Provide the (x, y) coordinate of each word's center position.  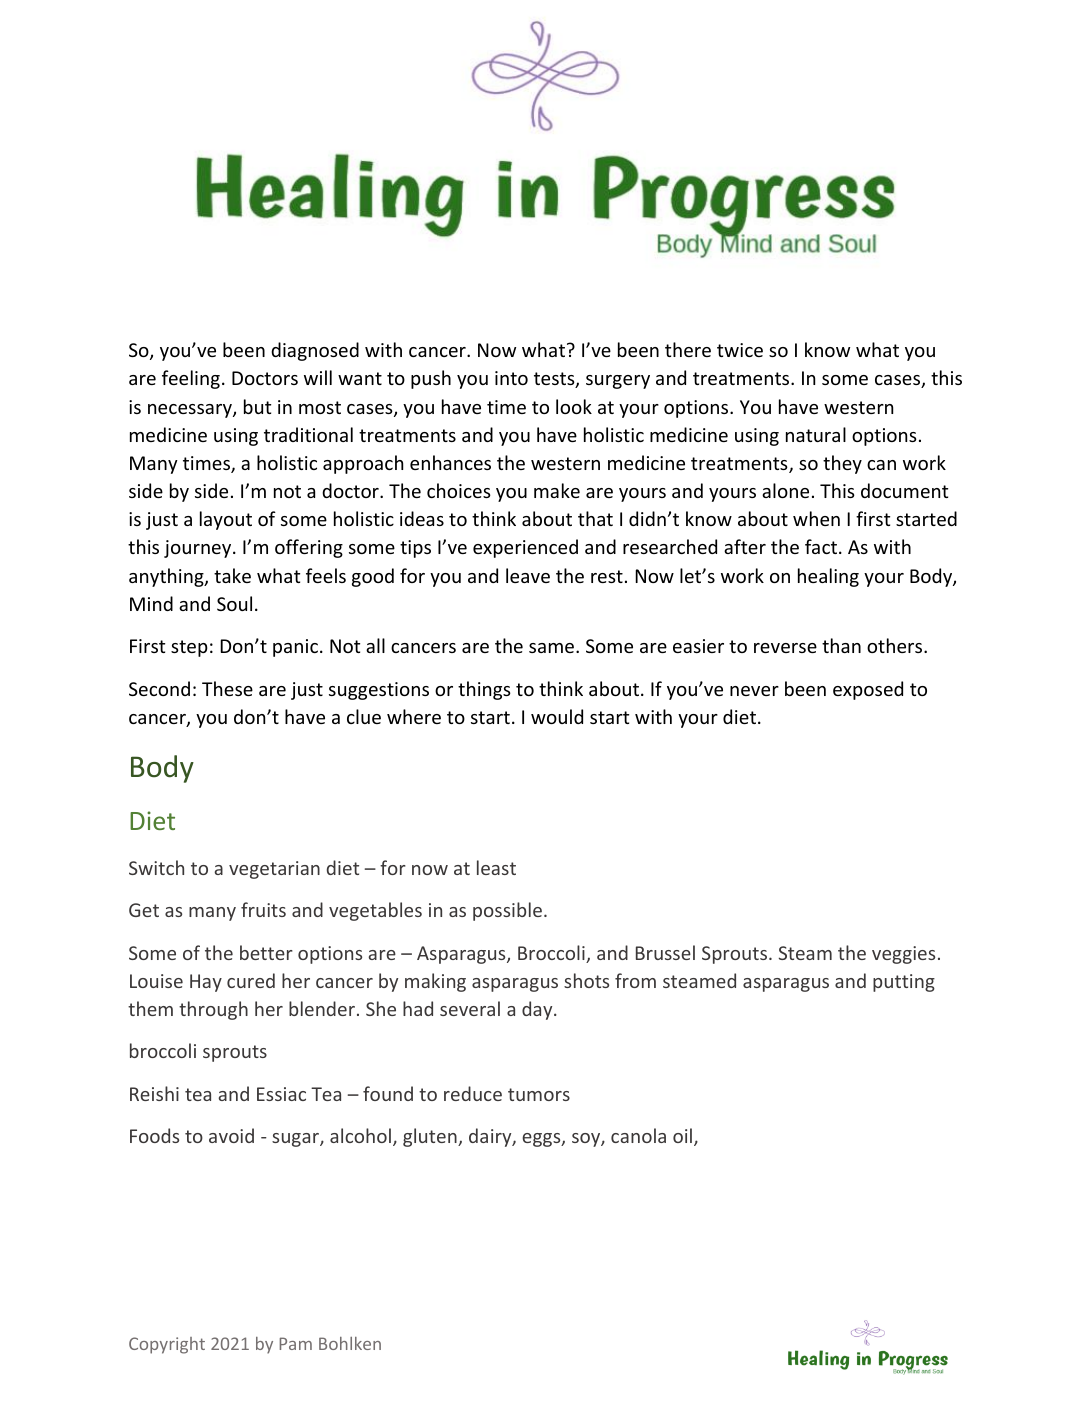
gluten (431, 1137)
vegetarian (274, 870)
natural (816, 434)
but (257, 406)
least (496, 867)
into (511, 378)
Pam (295, 1343)
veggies (903, 955)
